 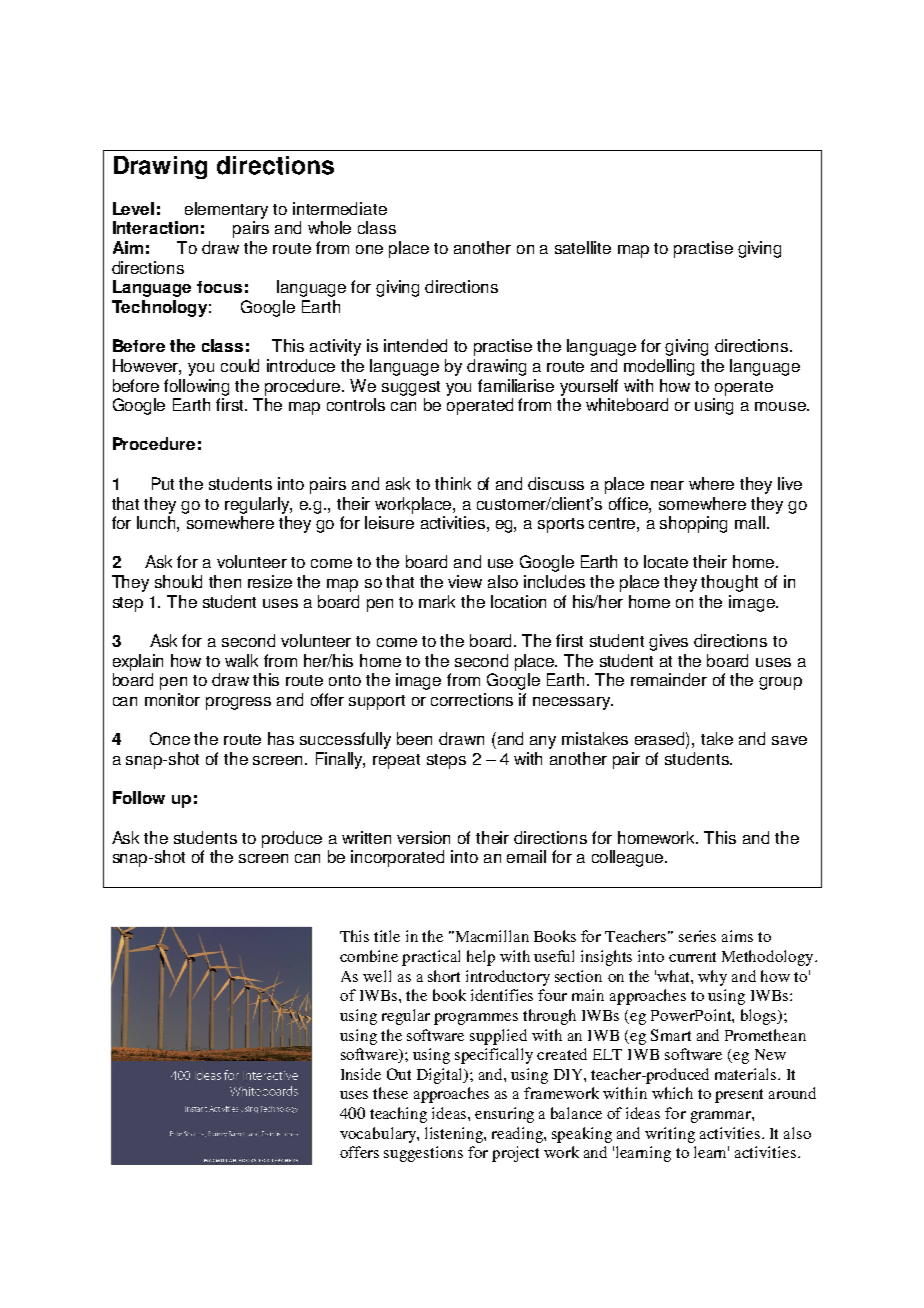 I want to click on elementary, so click(x=226, y=210).
